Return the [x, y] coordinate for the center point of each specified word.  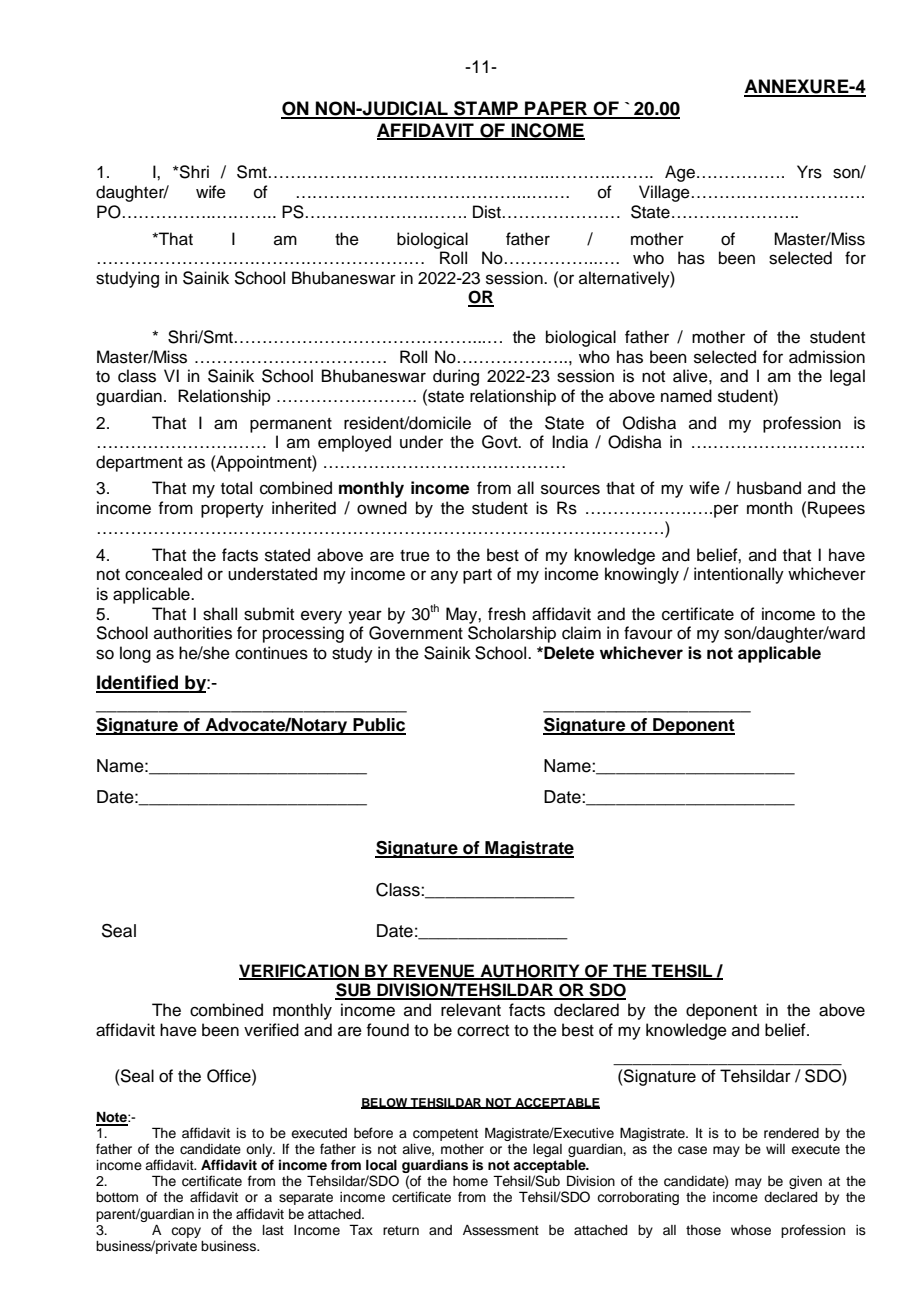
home [470, 1181]
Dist [487, 212]
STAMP [486, 109]
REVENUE [434, 971]
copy [186, 1232]
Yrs [809, 172]
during [456, 377]
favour [648, 633]
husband [769, 488]
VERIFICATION [300, 971]
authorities [193, 633]
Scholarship [512, 634]
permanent [291, 425]
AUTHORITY [530, 971]
